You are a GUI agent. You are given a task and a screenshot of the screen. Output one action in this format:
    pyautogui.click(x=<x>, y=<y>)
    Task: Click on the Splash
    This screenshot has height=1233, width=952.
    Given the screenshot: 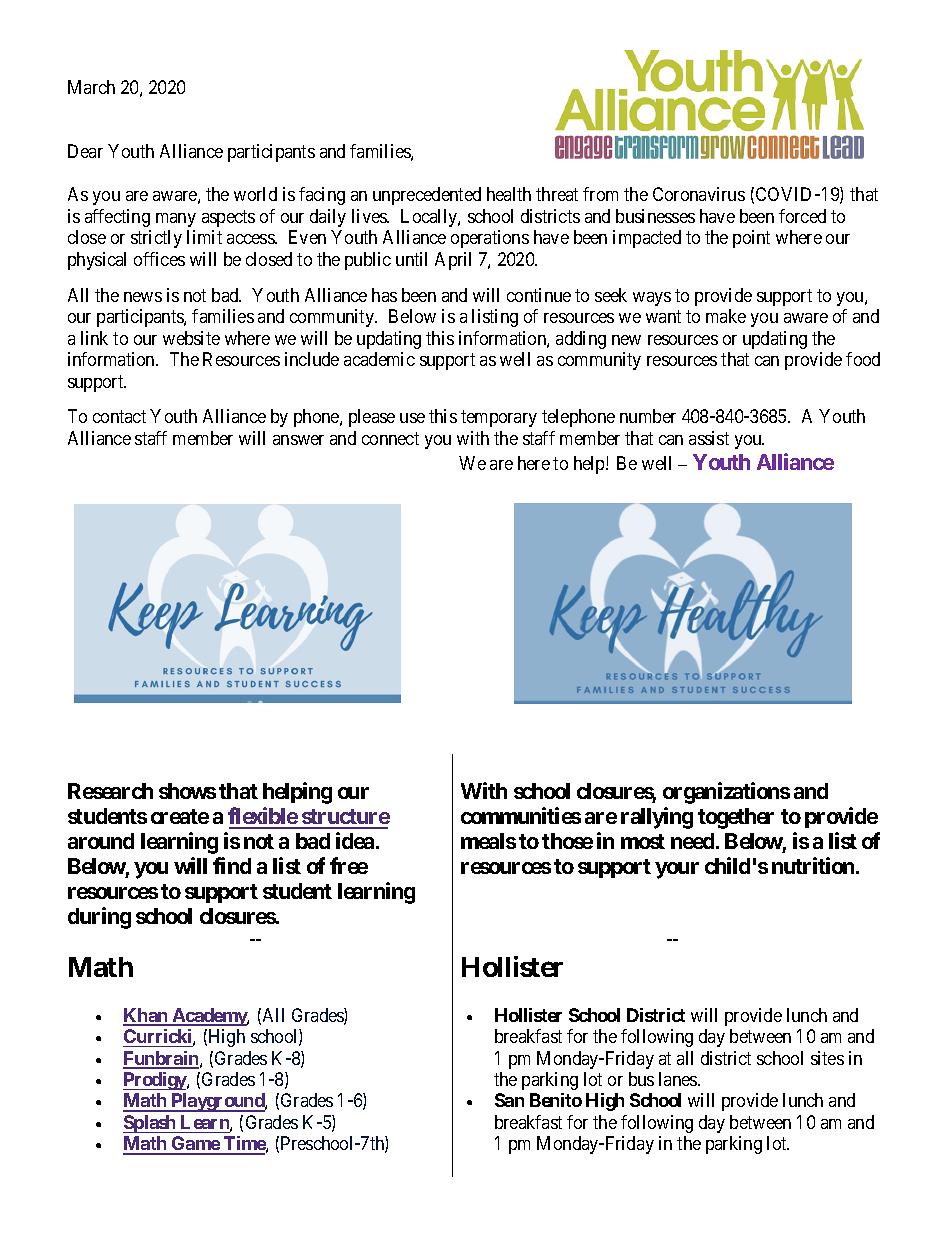 What is the action you would take?
    pyautogui.click(x=150, y=1124)
